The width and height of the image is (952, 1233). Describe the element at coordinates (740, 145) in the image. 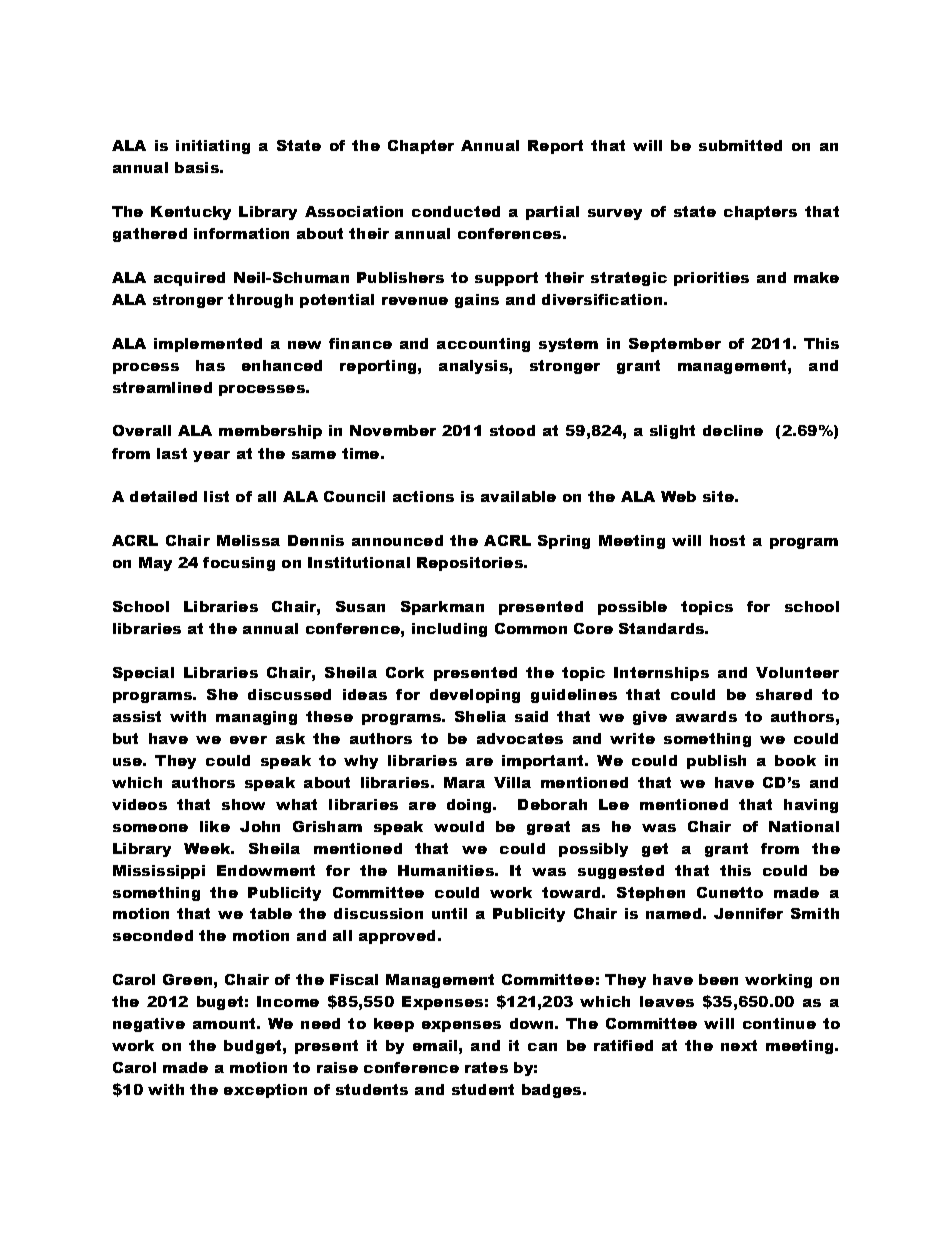

I see `submitted` at that location.
